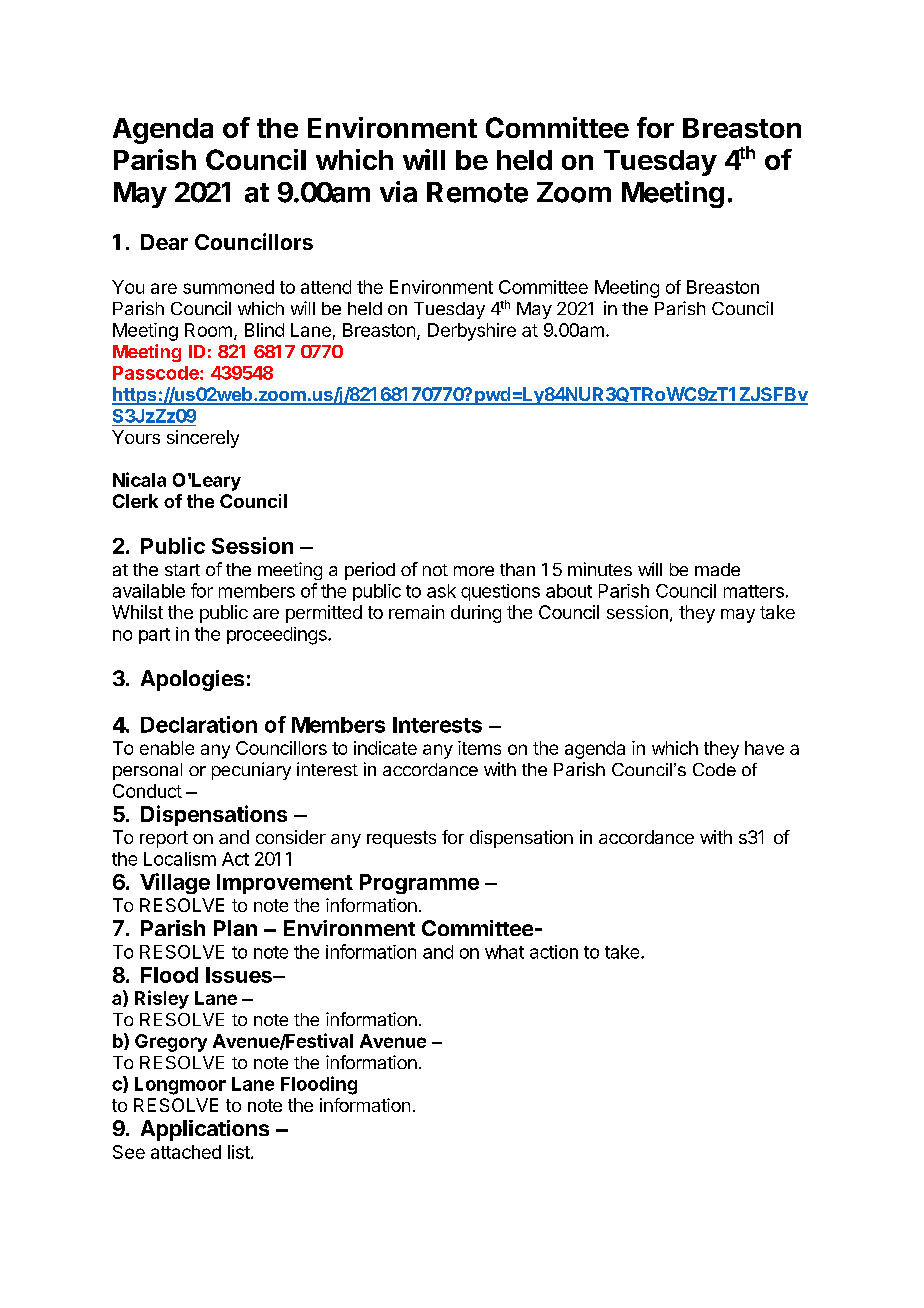 This screenshot has width=924, height=1308. What do you see at coordinates (205, 1130) in the screenshot?
I see `Applications` at bounding box center [205, 1130].
